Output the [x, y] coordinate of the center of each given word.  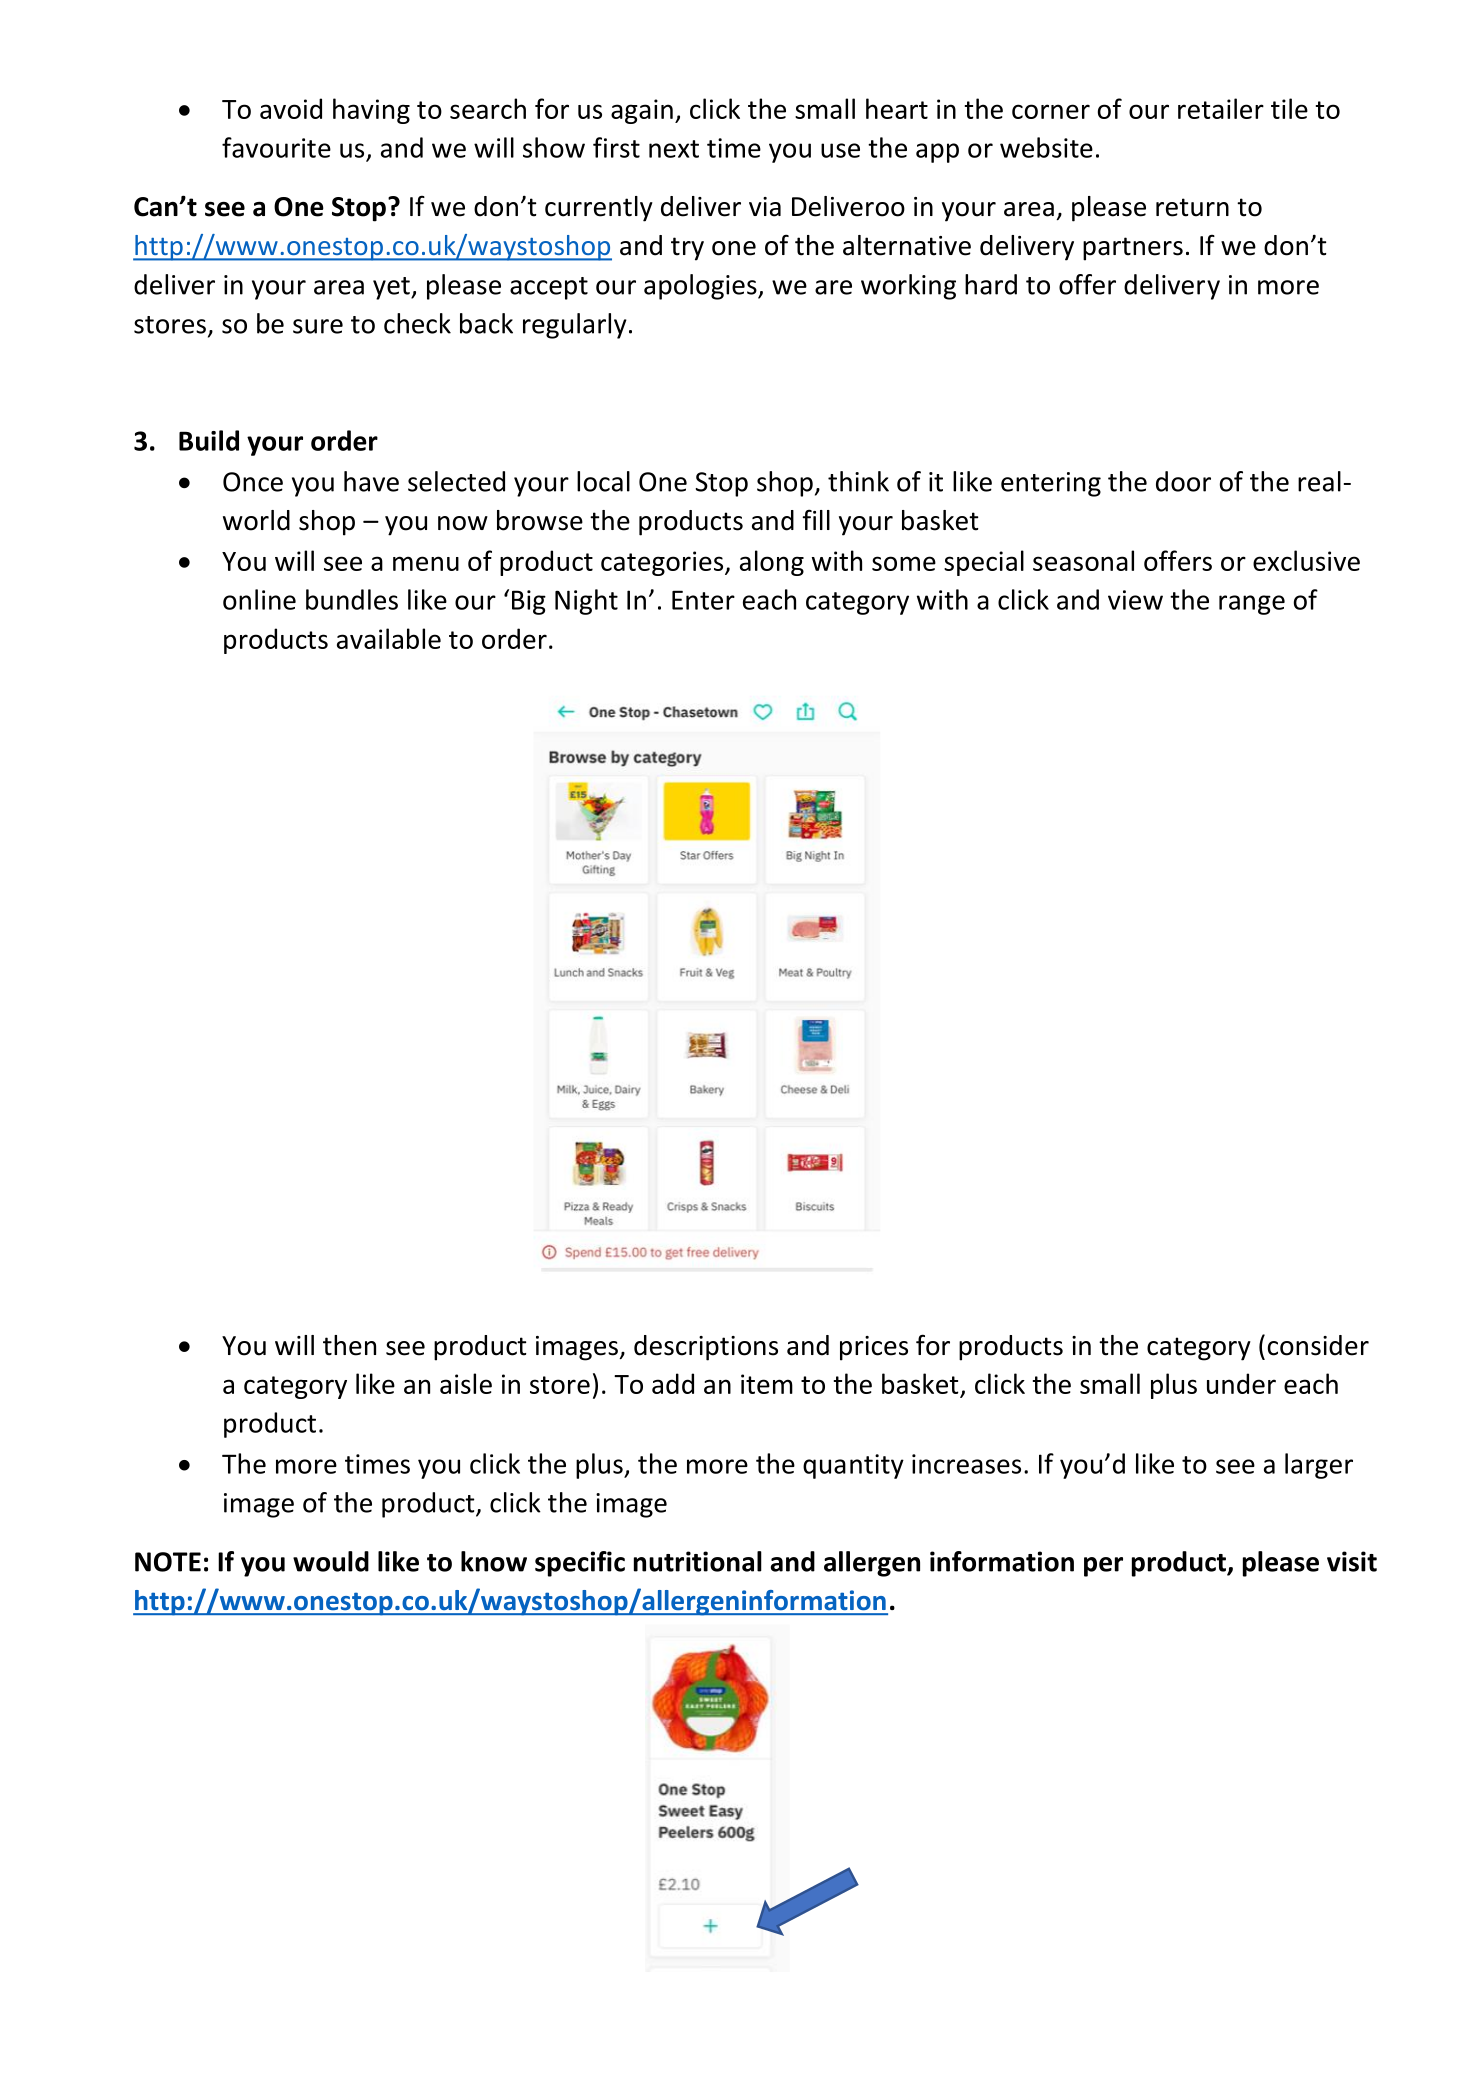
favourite [276, 147]
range [1252, 605]
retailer [1221, 108]
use [840, 150]
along [772, 563]
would [331, 1561]
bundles [352, 599]
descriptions [706, 1348]
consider [1318, 1345]
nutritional [698, 1561]
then [349, 1345]
